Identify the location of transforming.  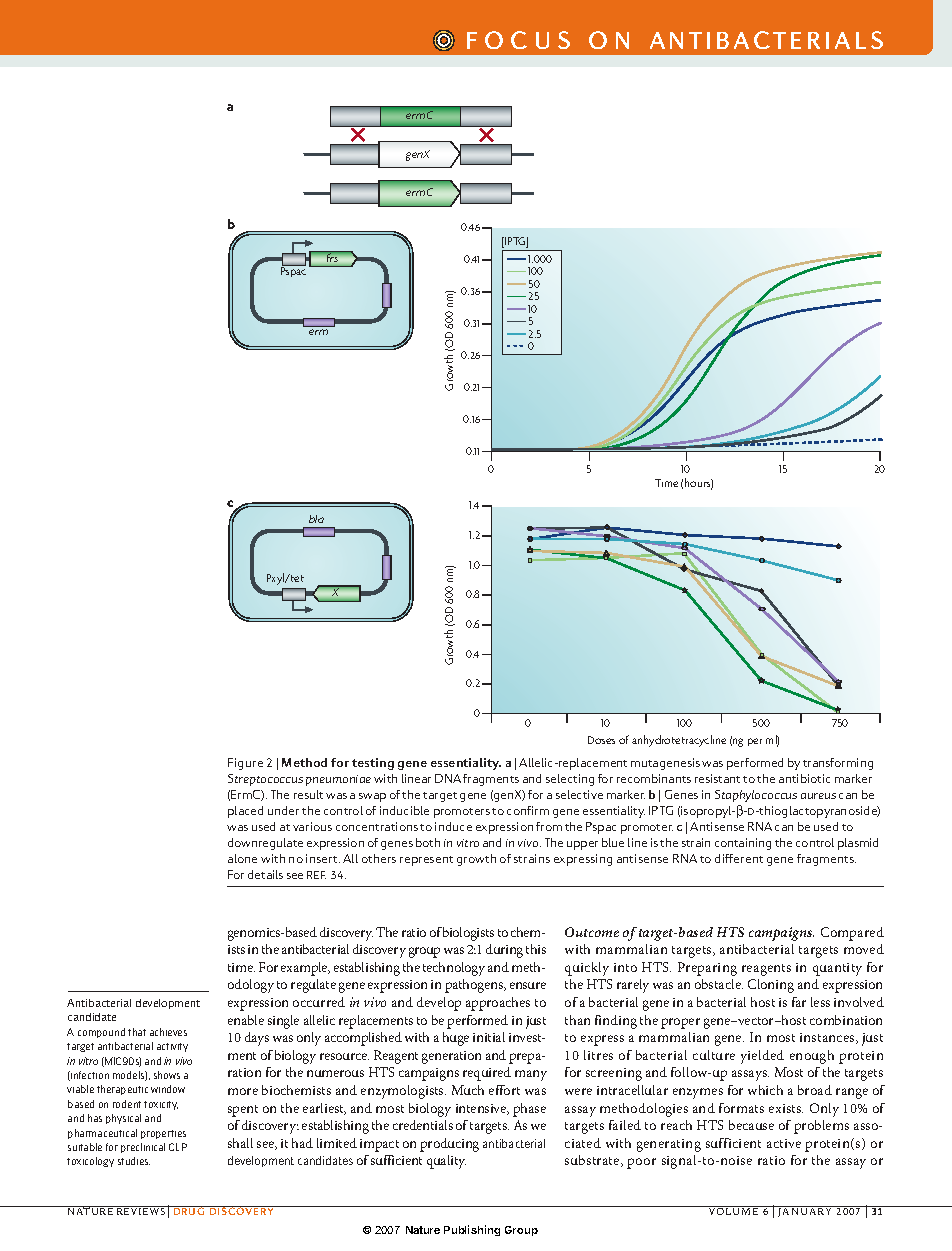
(838, 764).
